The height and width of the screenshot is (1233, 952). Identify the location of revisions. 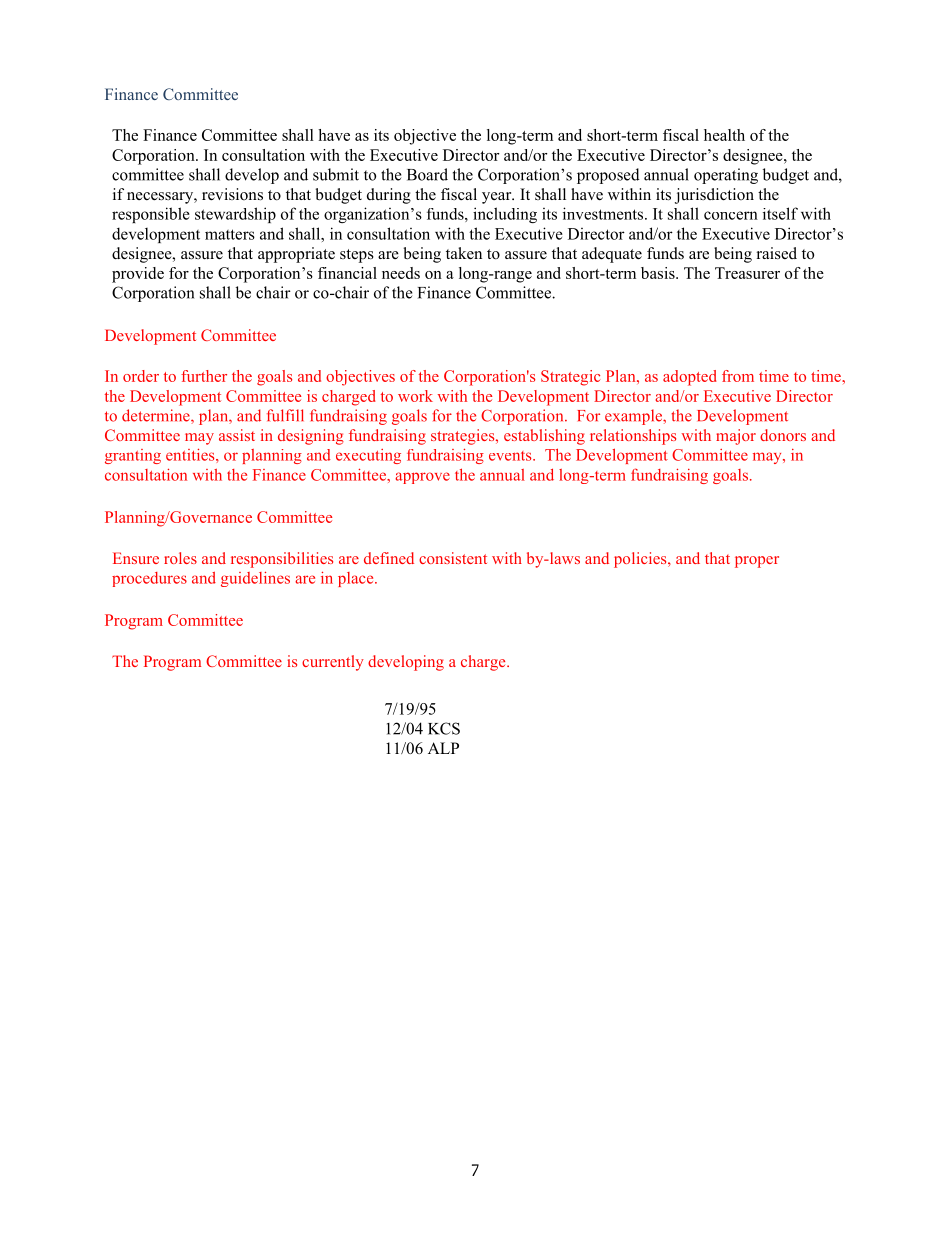
(232, 194).
